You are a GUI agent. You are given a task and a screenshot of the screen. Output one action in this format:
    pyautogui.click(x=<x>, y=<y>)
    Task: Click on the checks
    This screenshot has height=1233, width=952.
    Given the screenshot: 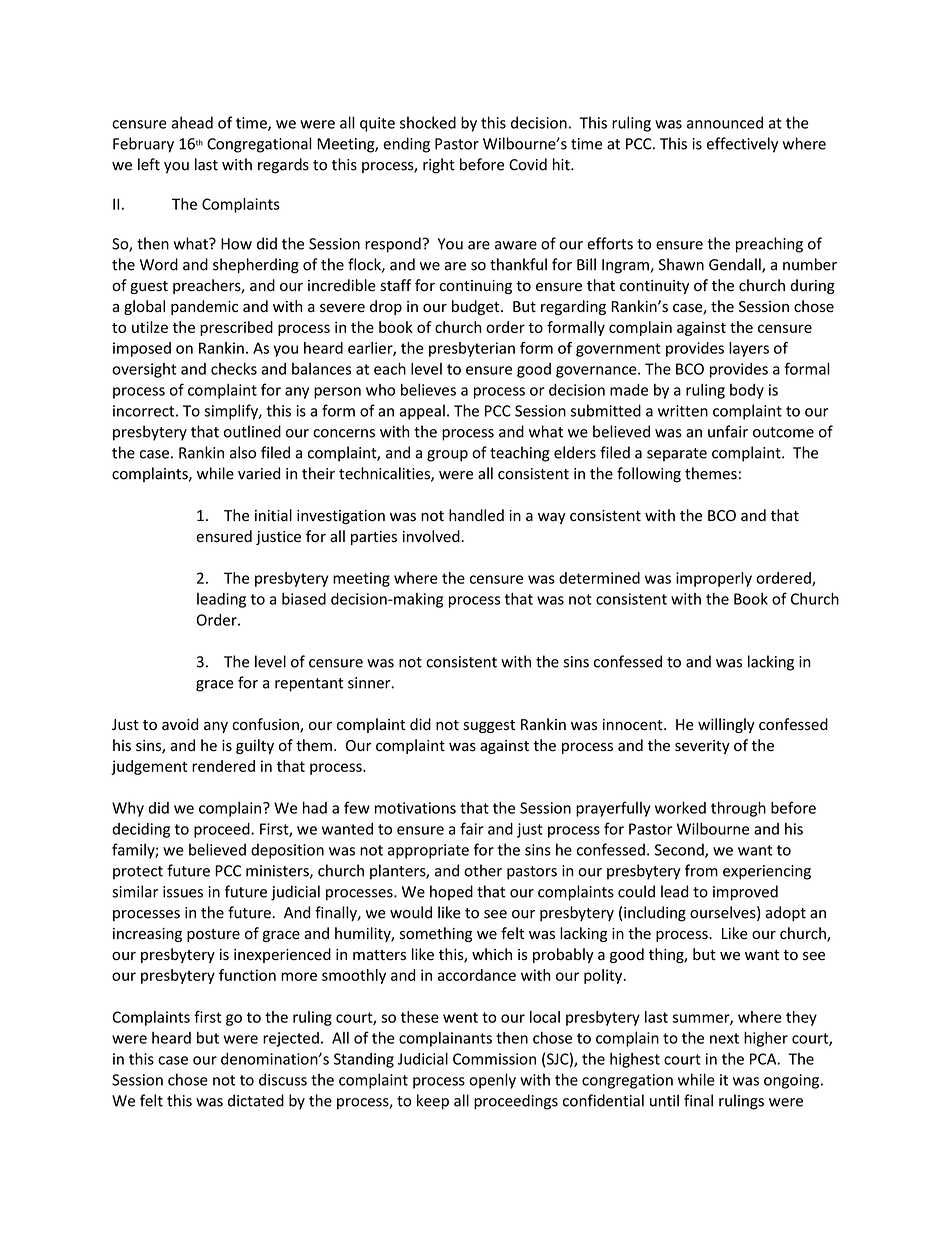 What is the action you would take?
    pyautogui.click(x=234, y=368)
